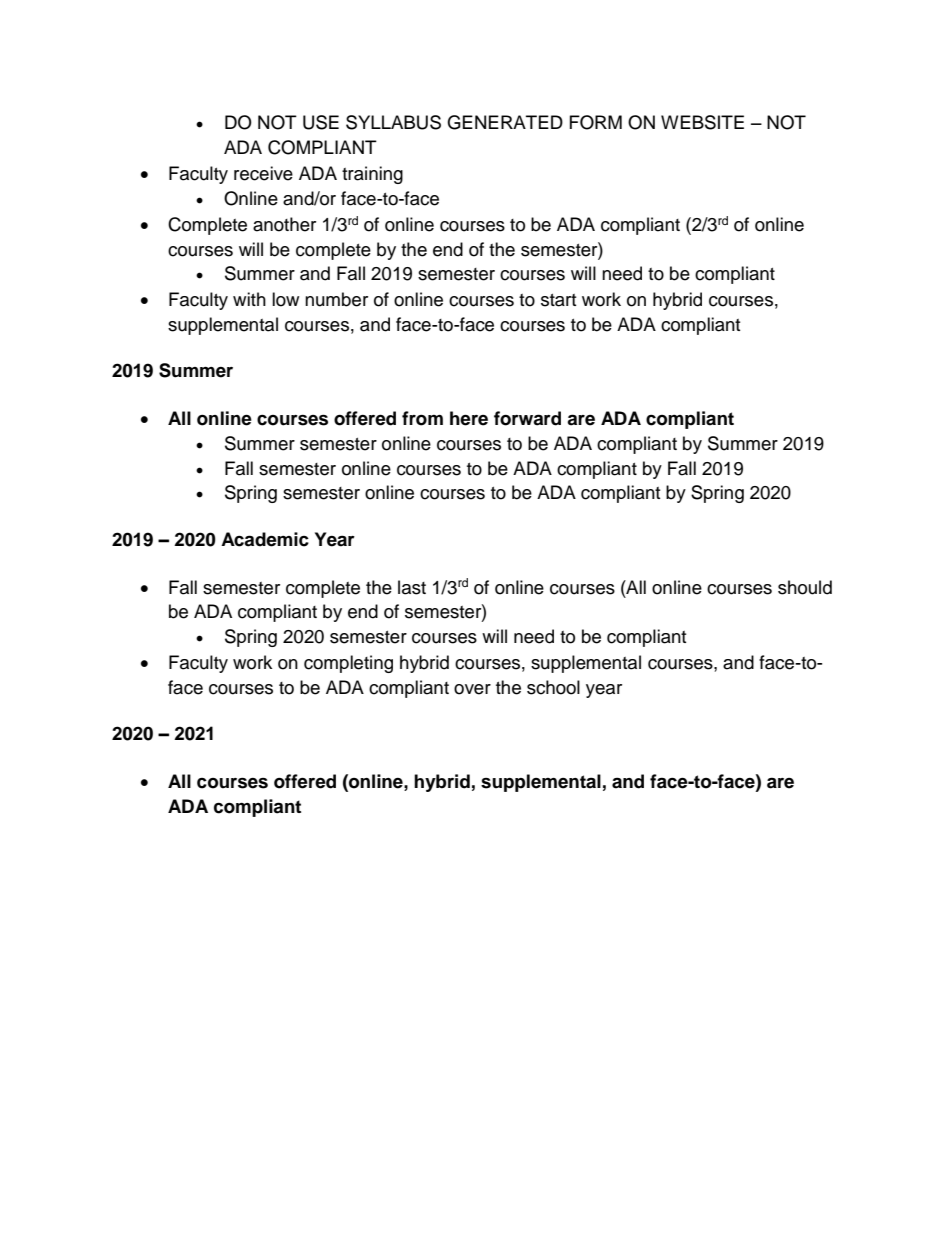 This screenshot has width=952, height=1233. Describe the element at coordinates (505, 122) in the screenshot. I see `GENERATED` at that location.
